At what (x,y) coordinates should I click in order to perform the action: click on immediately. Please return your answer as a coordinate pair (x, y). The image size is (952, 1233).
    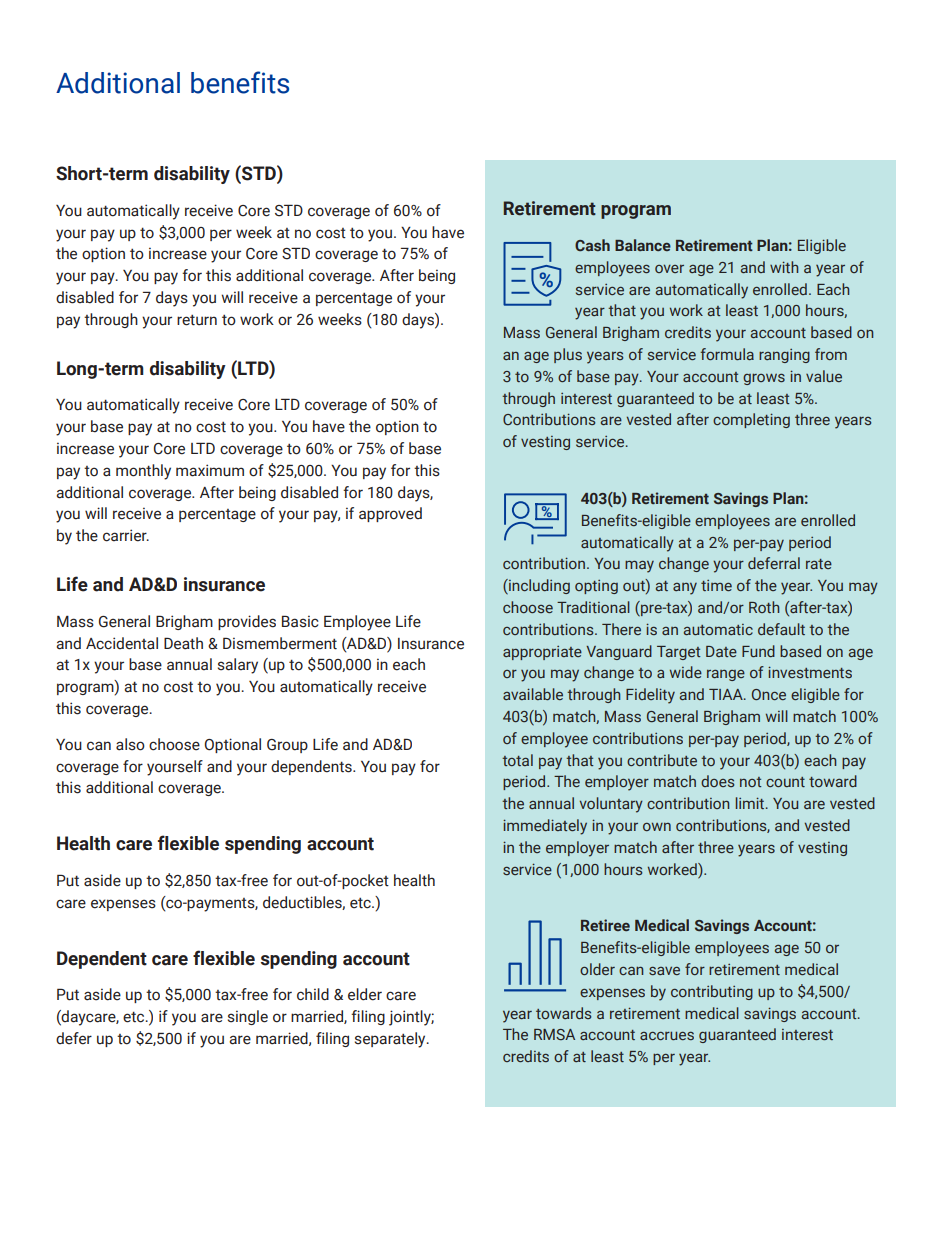
    Looking at the image, I should click on (545, 827).
